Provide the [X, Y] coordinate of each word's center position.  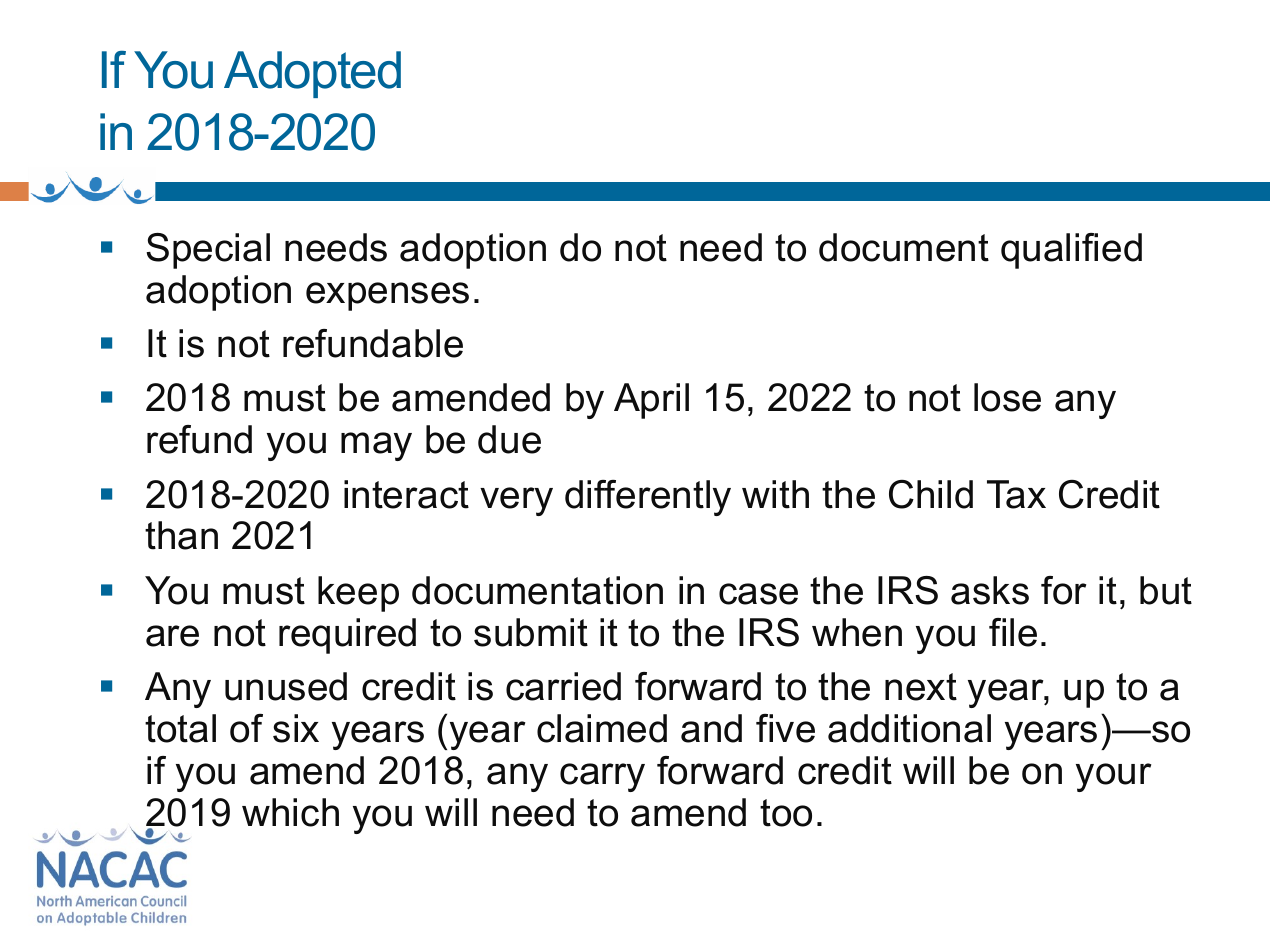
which [290, 812]
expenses [387, 296]
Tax [1016, 494]
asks [990, 590]
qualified [1071, 251]
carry [602, 777]
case [758, 594]
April [651, 401]
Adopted [312, 74]
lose [1007, 397]
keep [358, 594]
